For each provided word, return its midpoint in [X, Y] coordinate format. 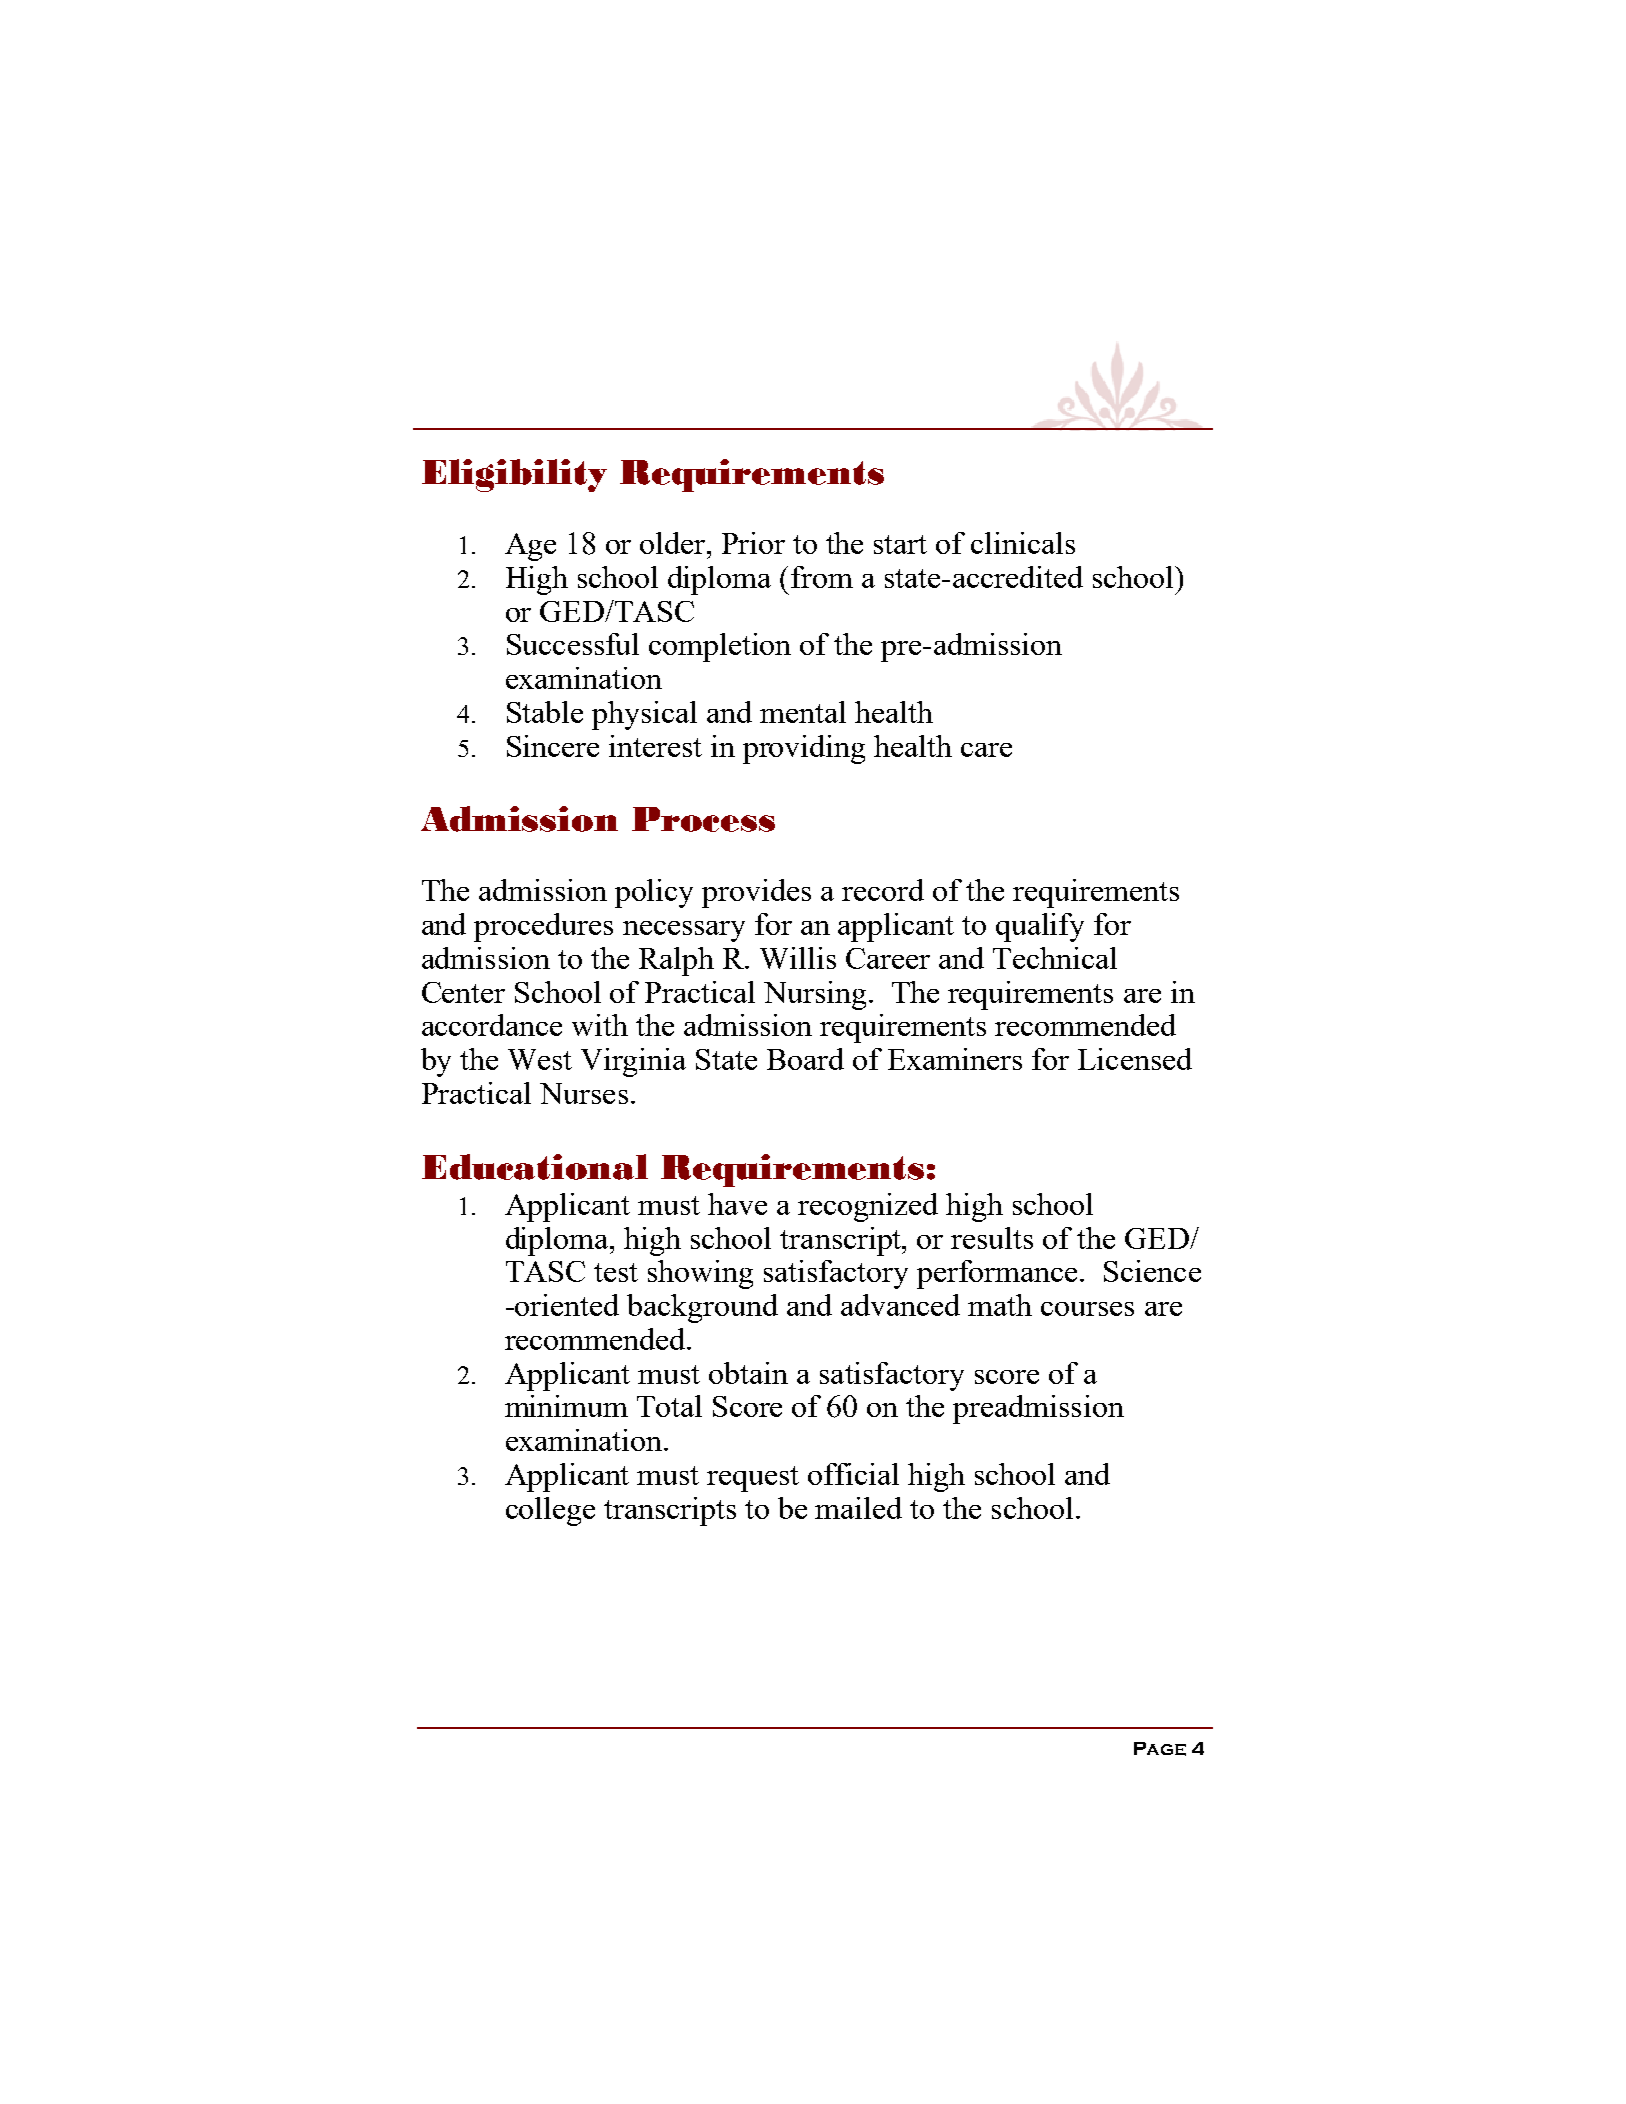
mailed [858, 1508]
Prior [753, 543]
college [550, 1511]
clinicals [1023, 543]
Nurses [584, 1093]
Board [805, 1059]
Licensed [1135, 1059]
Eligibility [514, 475]
